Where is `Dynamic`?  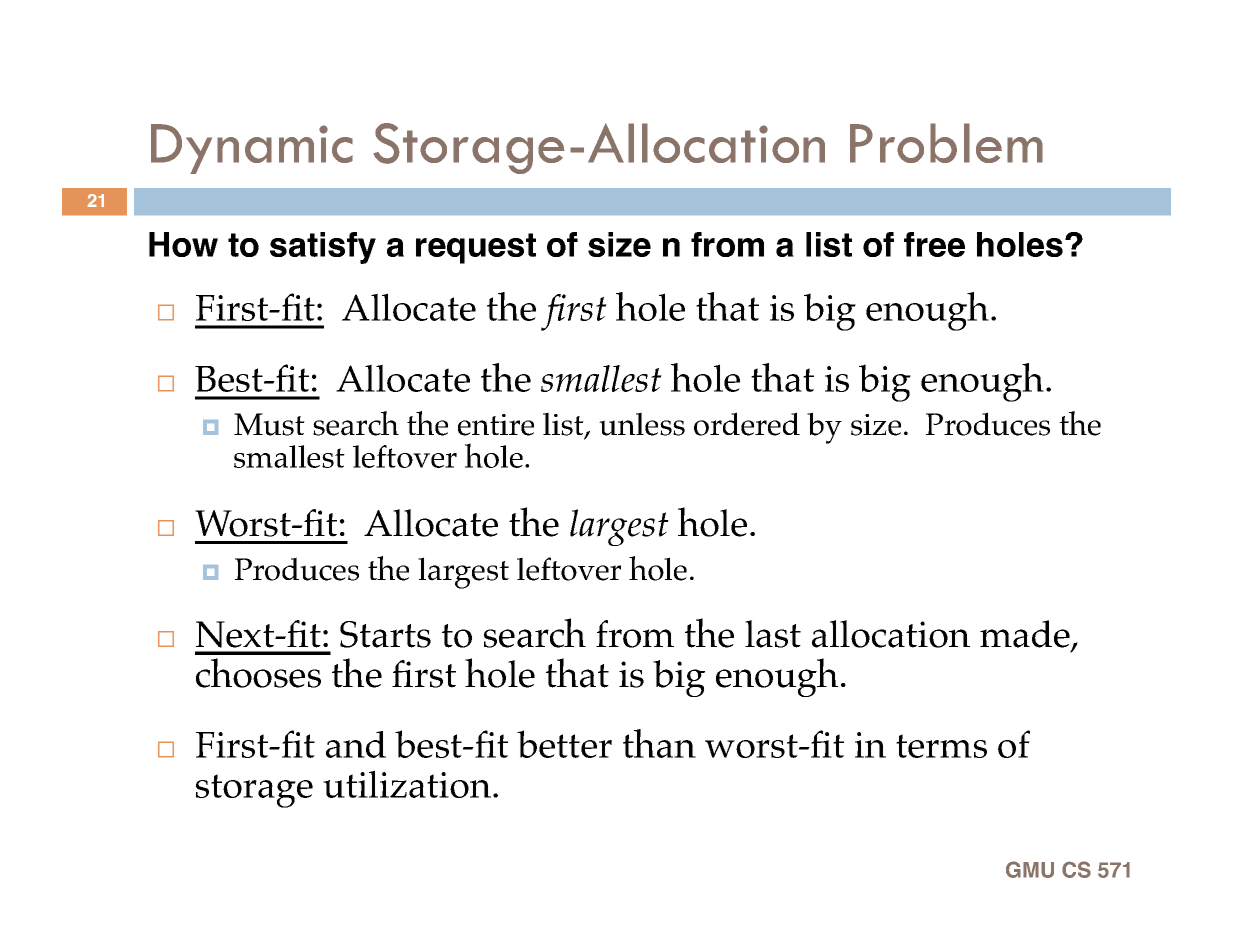
Dynamic is located at coordinates (252, 149).
